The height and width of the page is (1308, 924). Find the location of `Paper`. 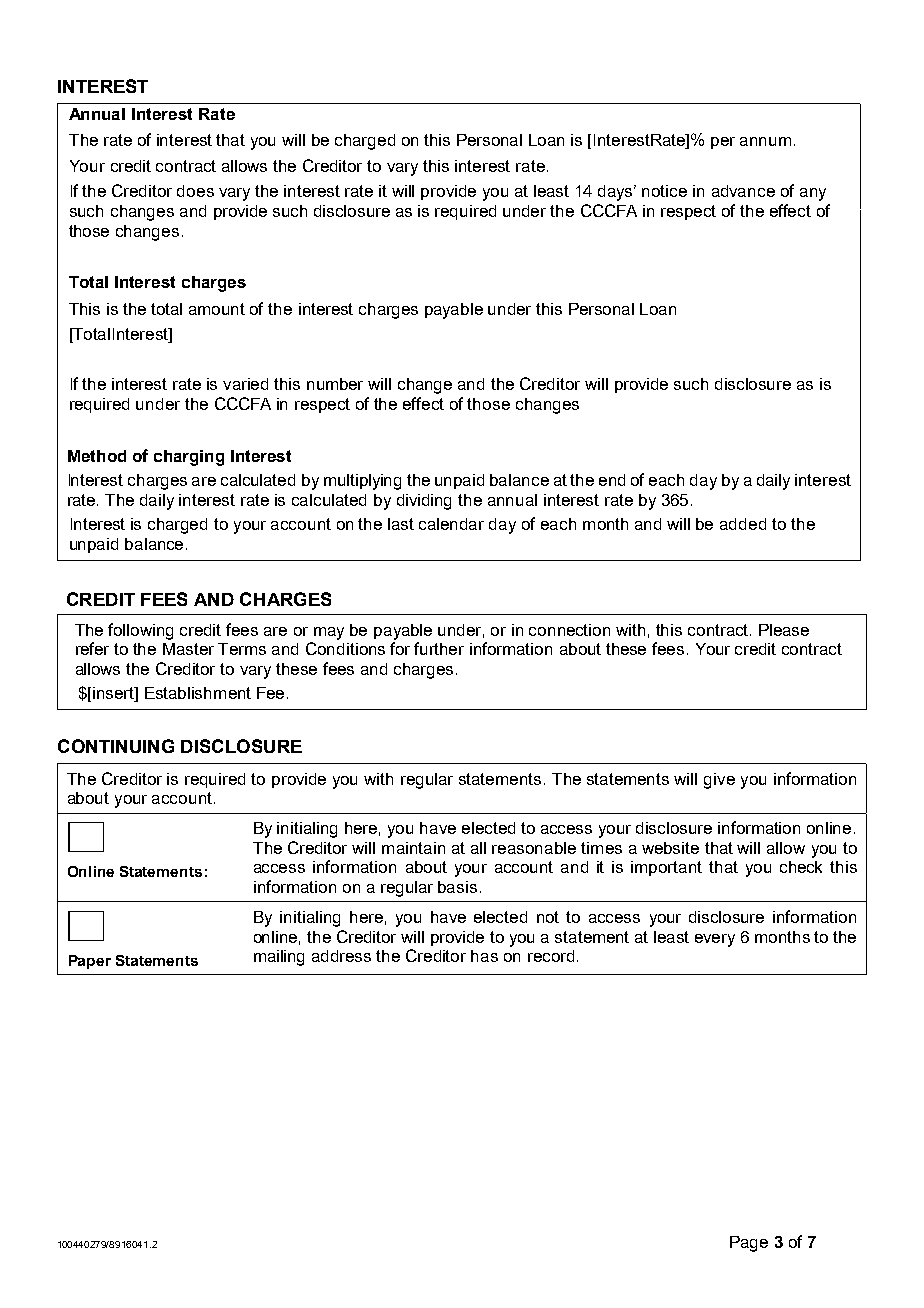

Paper is located at coordinates (90, 962).
